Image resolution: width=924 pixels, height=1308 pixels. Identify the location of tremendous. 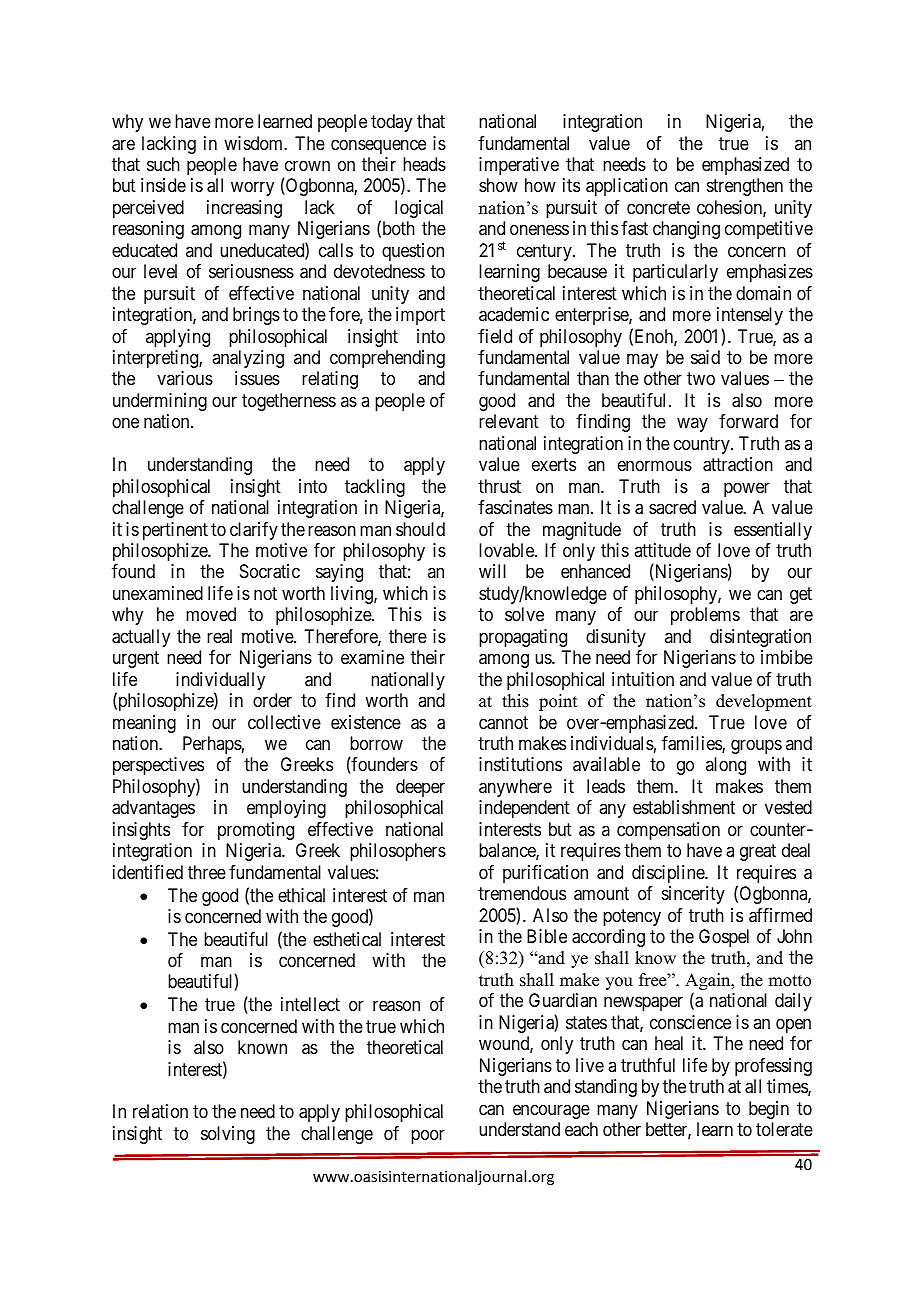
(522, 893).
